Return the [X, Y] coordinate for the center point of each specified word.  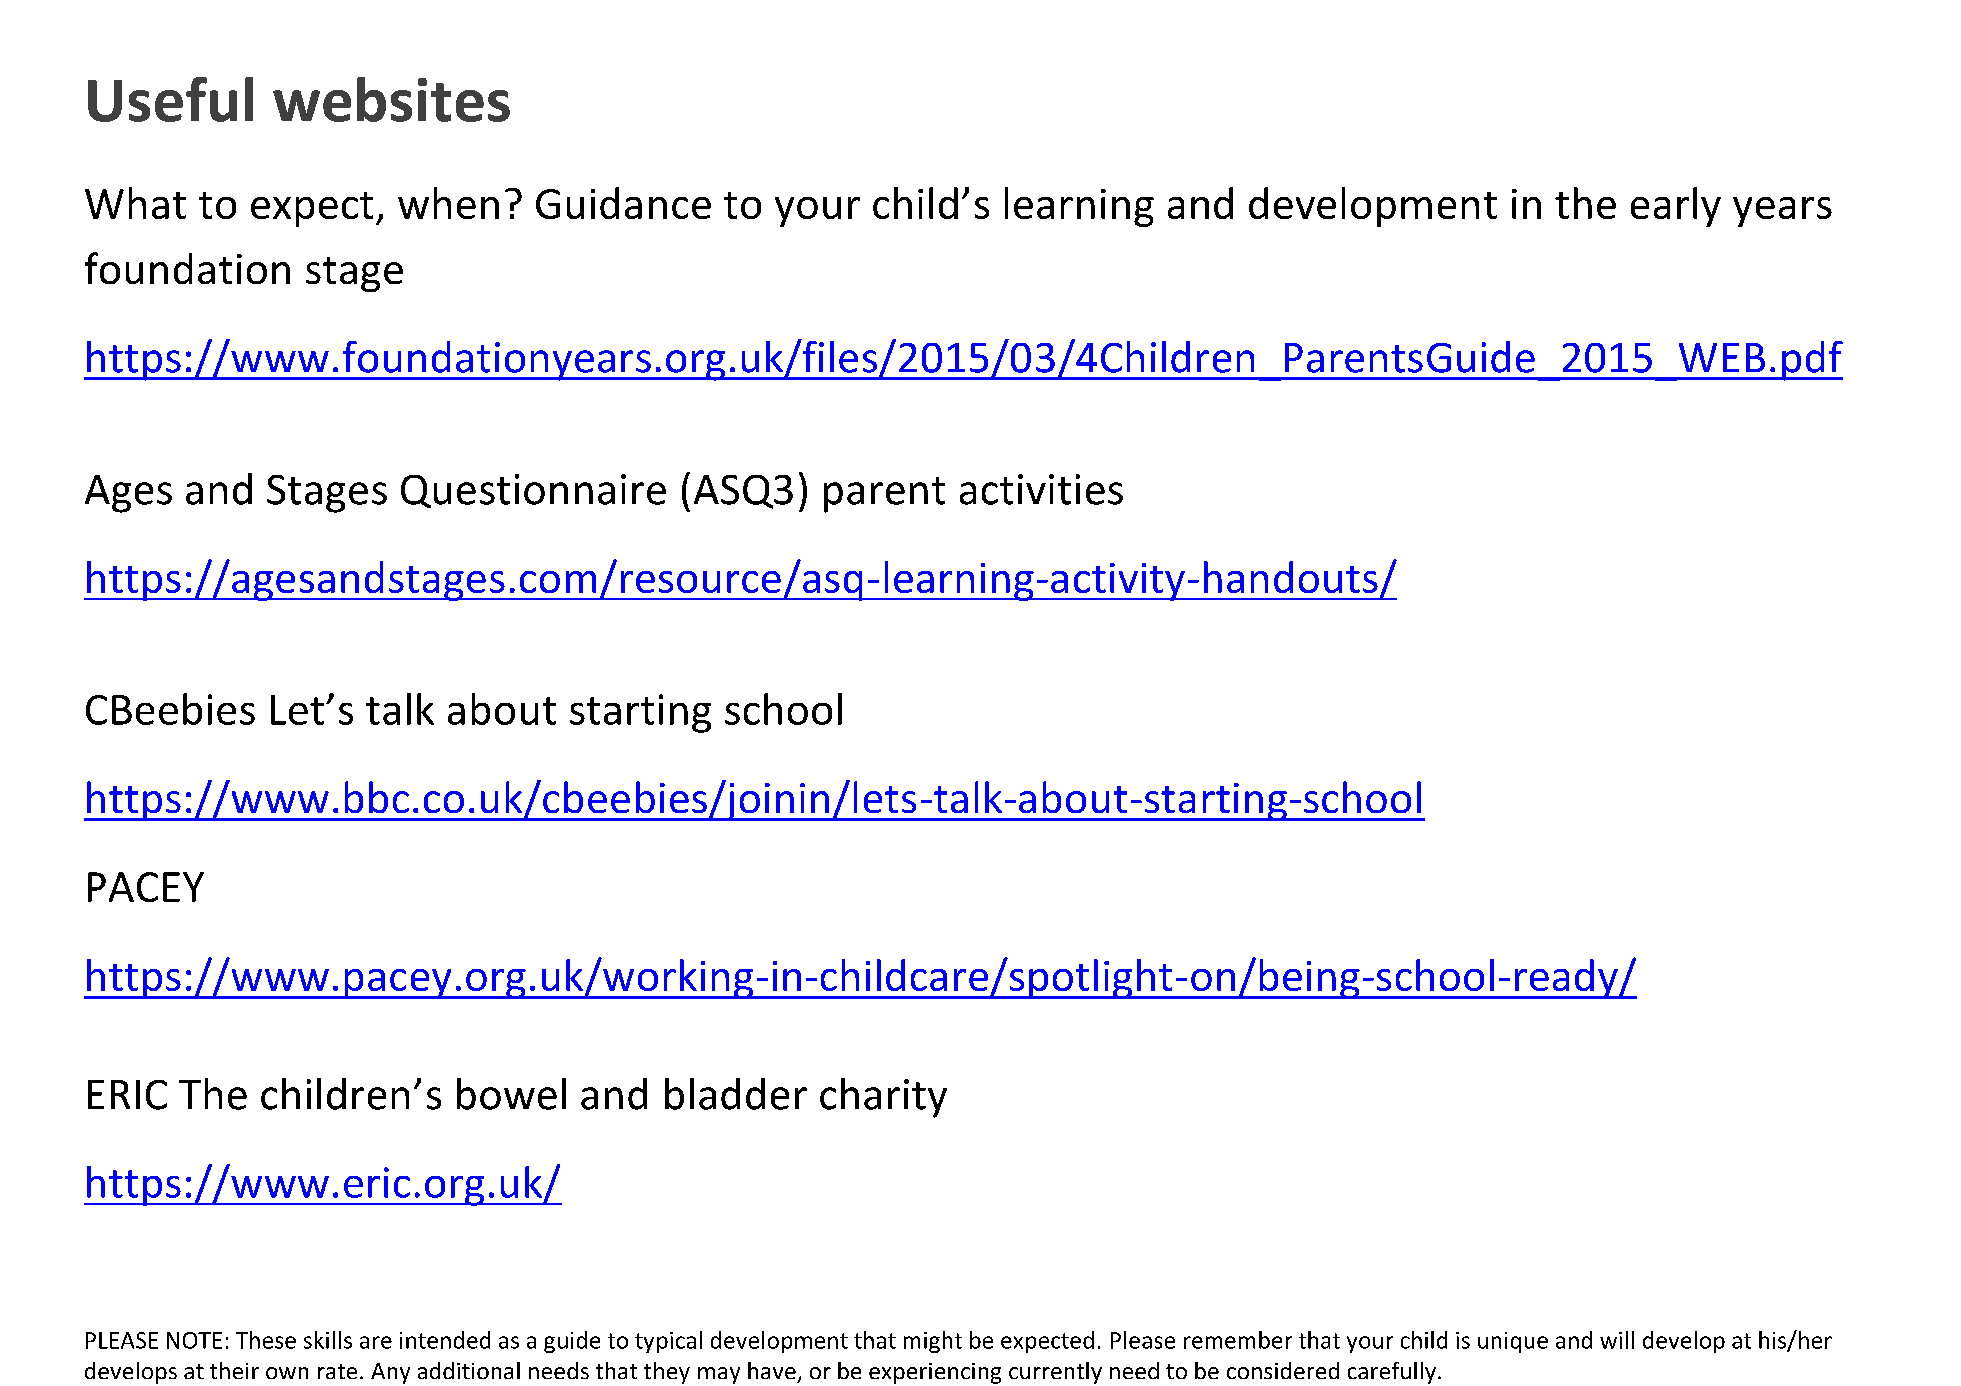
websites [391, 99]
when [448, 203]
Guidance [623, 203]
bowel [511, 1094]
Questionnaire [533, 491]
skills [328, 1340]
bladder [736, 1094]
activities [1041, 489]
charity [883, 1098]
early [1676, 207]
